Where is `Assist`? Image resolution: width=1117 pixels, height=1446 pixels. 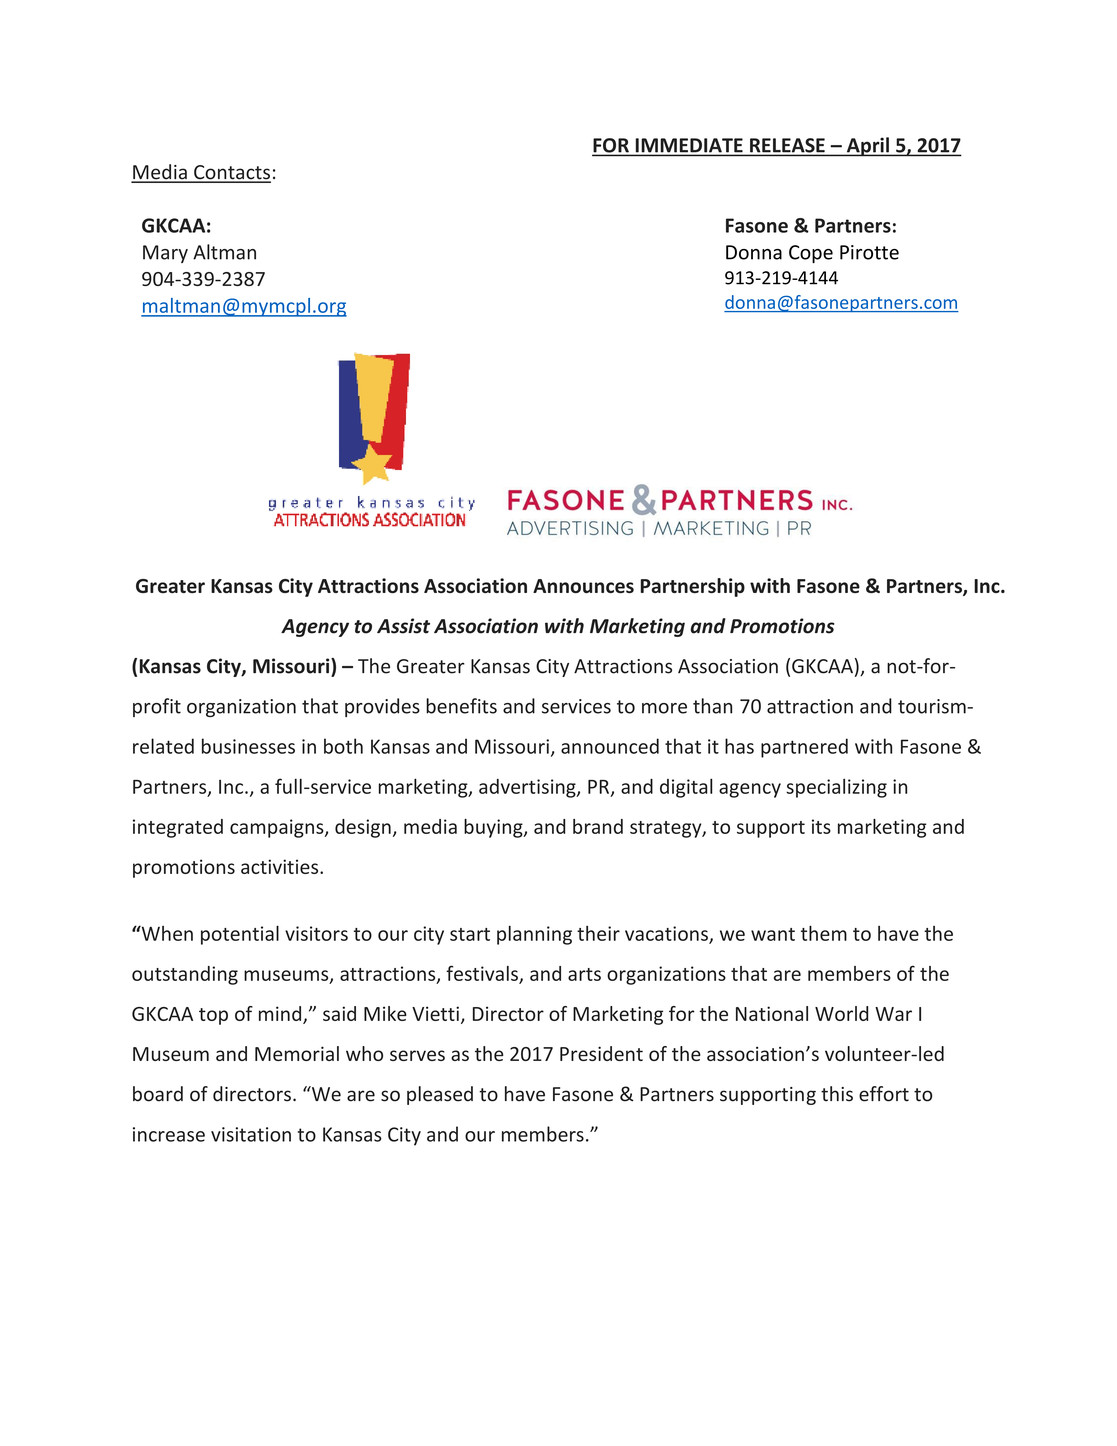 Assist is located at coordinates (403, 626).
